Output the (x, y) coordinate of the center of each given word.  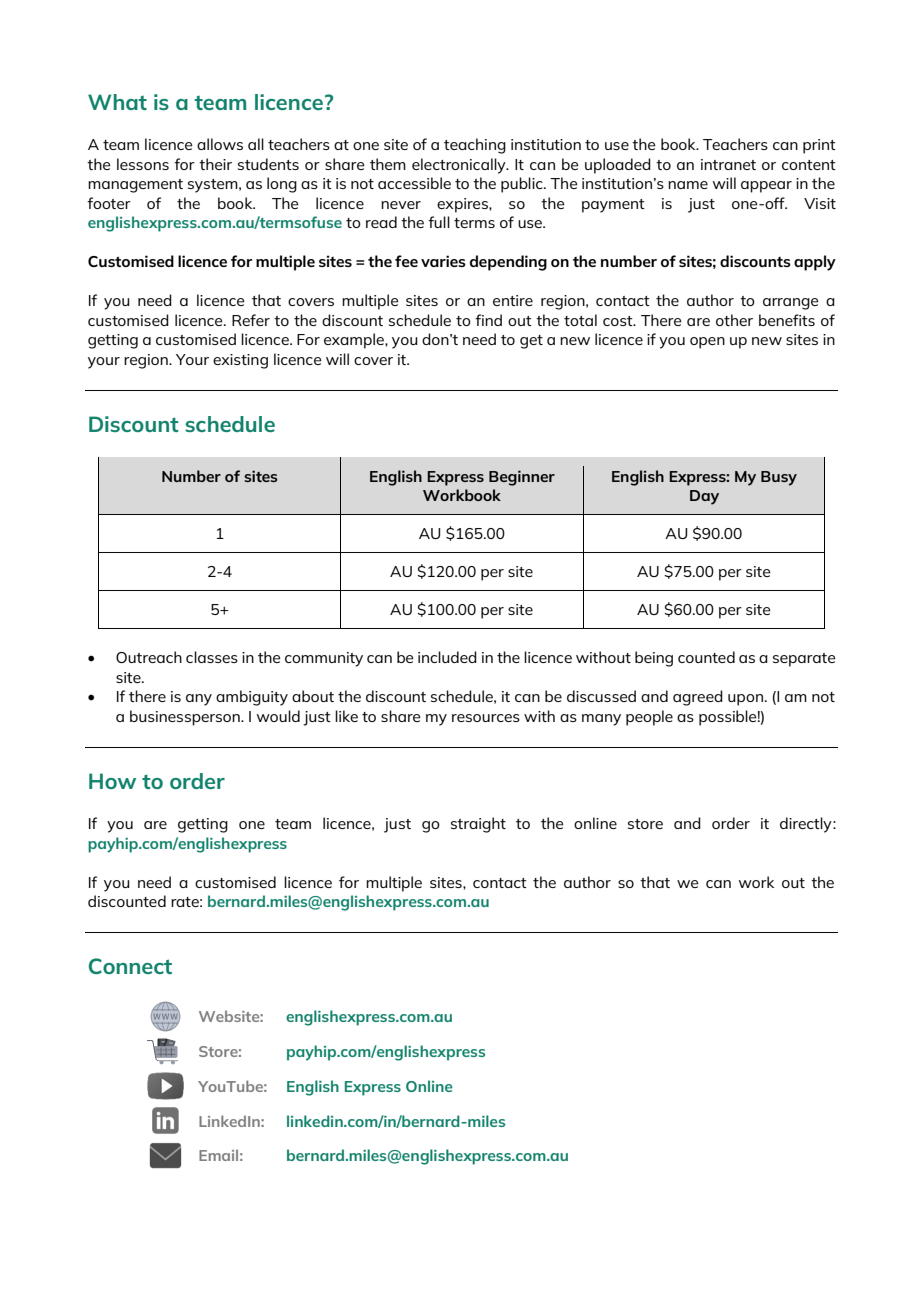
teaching (475, 146)
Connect (130, 966)
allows (220, 144)
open (707, 343)
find (488, 320)
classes (212, 657)
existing (240, 361)
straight (478, 825)
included (447, 657)
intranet (728, 164)
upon (745, 700)
